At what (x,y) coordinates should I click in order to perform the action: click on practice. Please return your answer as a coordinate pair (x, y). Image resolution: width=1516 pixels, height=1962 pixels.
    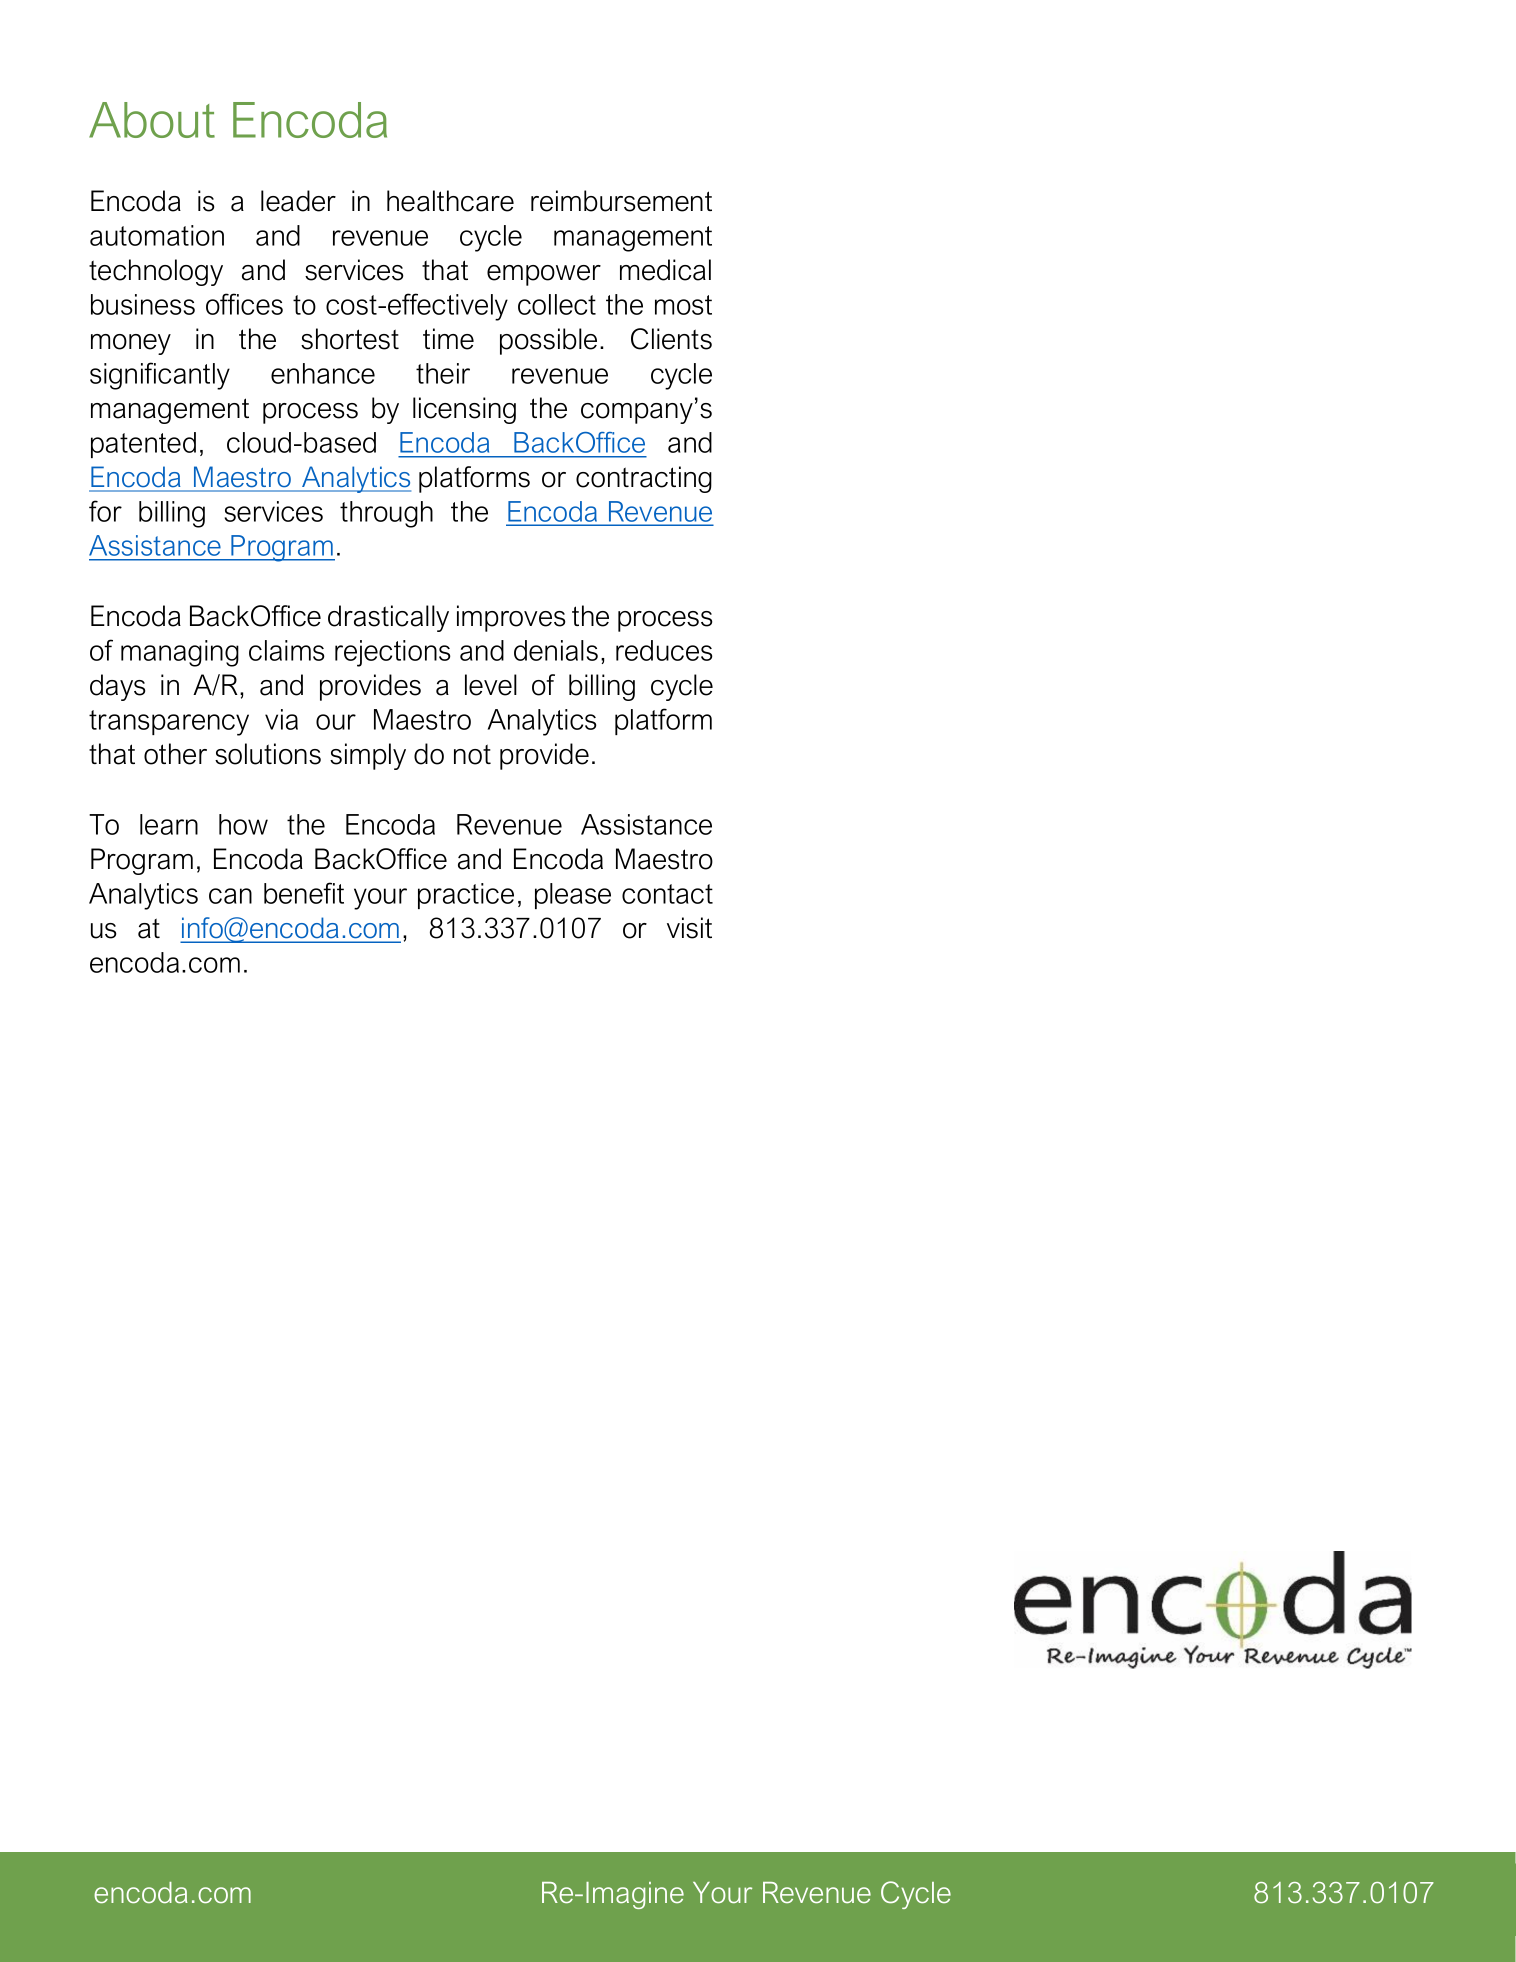
    Looking at the image, I should click on (466, 896).
